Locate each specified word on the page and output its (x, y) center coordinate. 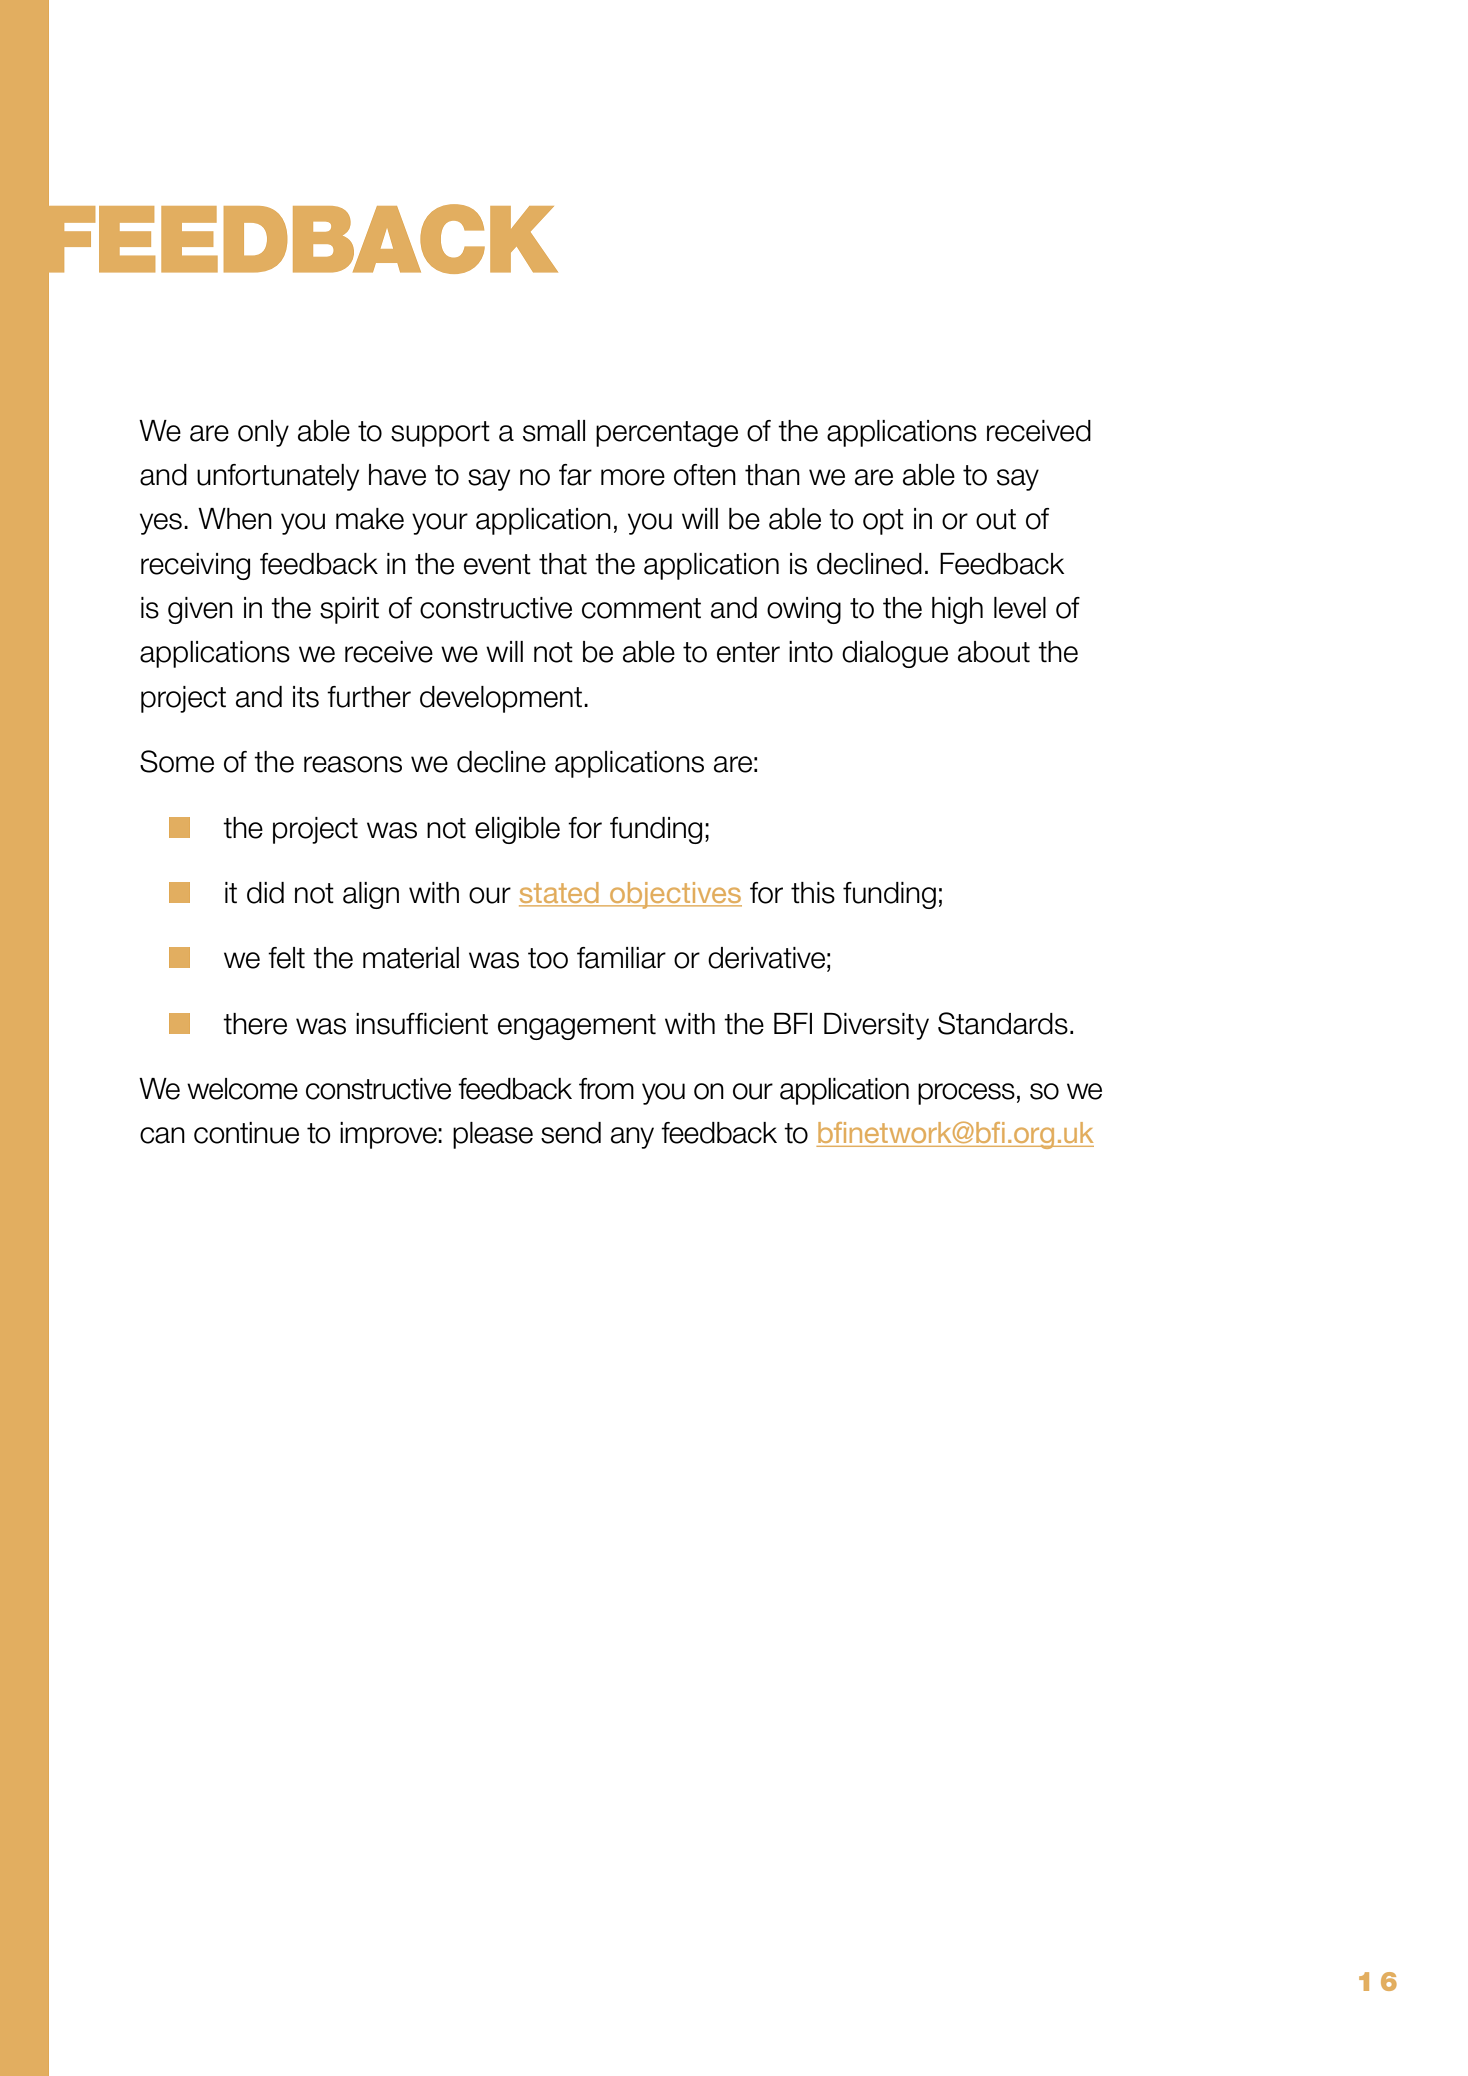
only (263, 433)
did (265, 893)
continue (246, 1133)
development (501, 699)
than (772, 475)
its (306, 697)
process (966, 1094)
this (813, 893)
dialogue (895, 654)
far (575, 475)
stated (560, 894)
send (571, 1133)
